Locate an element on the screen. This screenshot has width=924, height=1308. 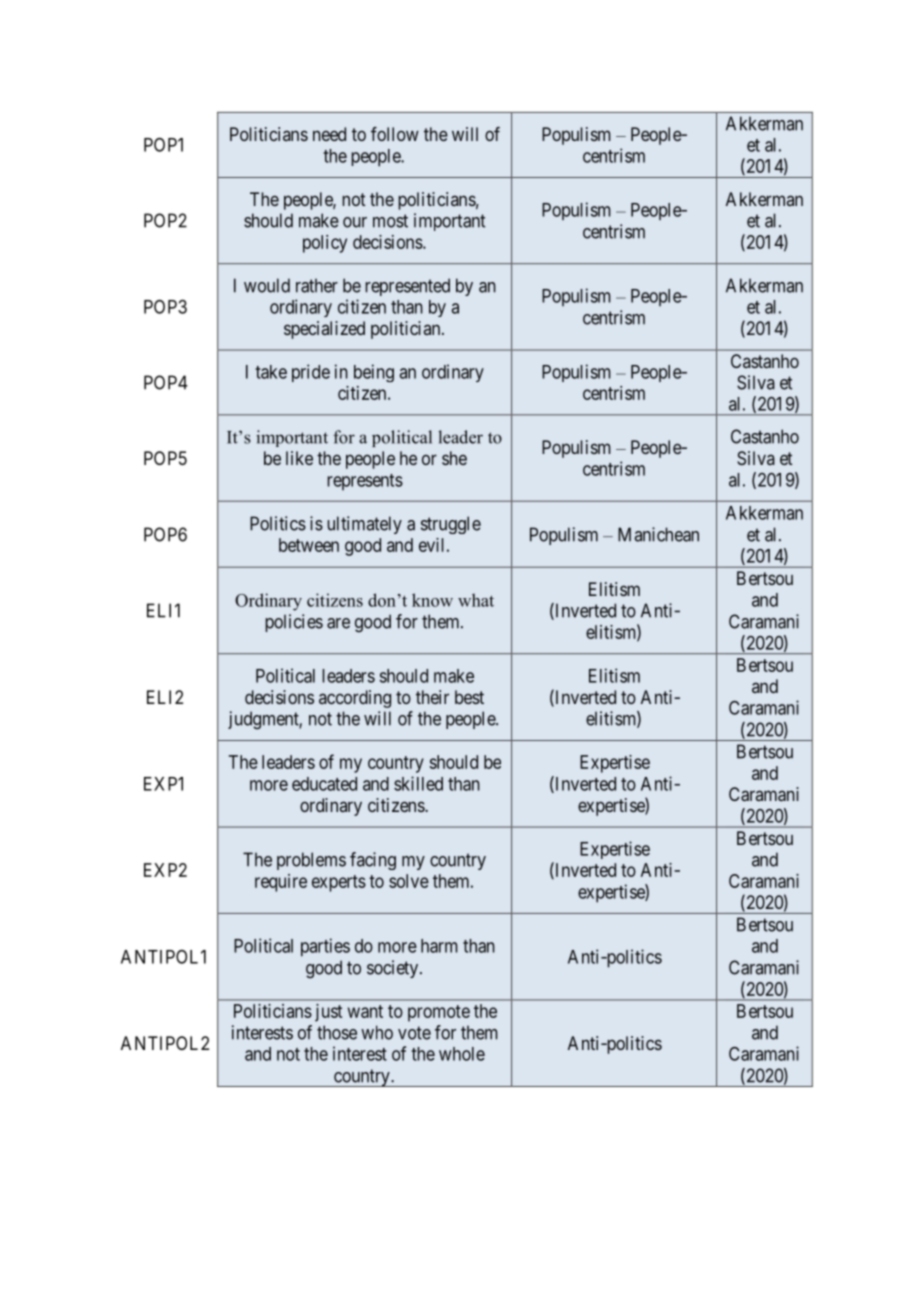
Manichean is located at coordinates (658, 534).
